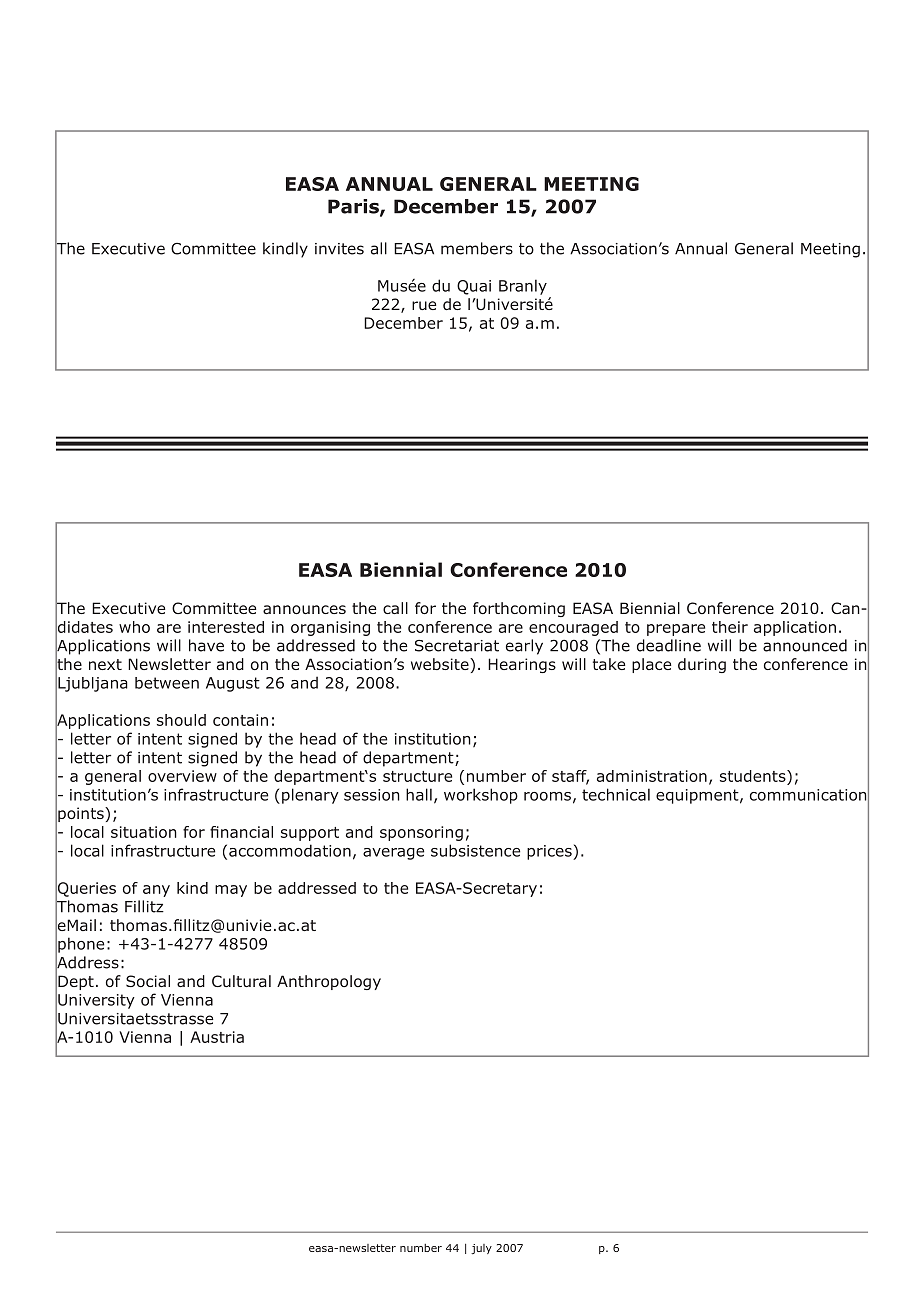 This image has width=924, height=1308. I want to click on Anthropology, so click(329, 982).
